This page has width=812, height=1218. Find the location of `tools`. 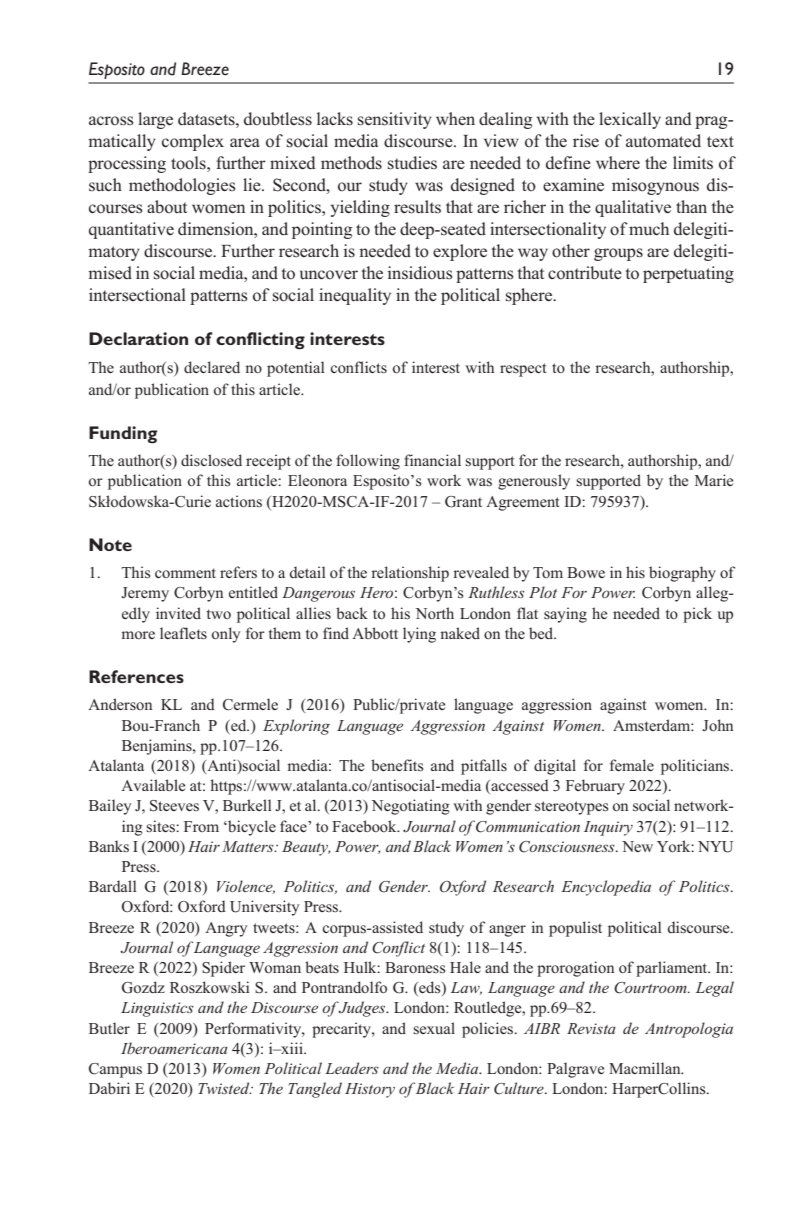

tools is located at coordinates (189, 163).
